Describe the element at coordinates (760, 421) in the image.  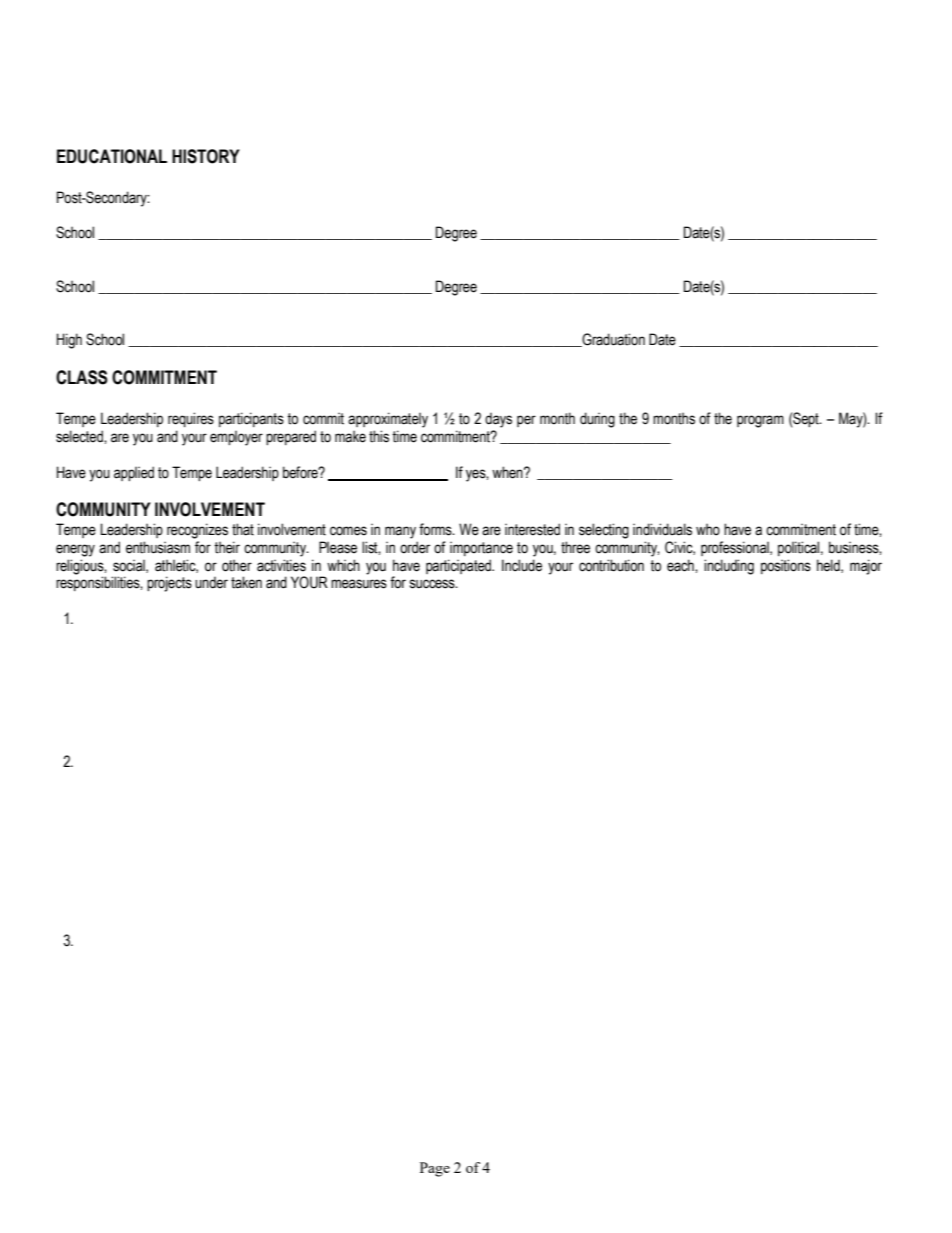
I see `program` at that location.
